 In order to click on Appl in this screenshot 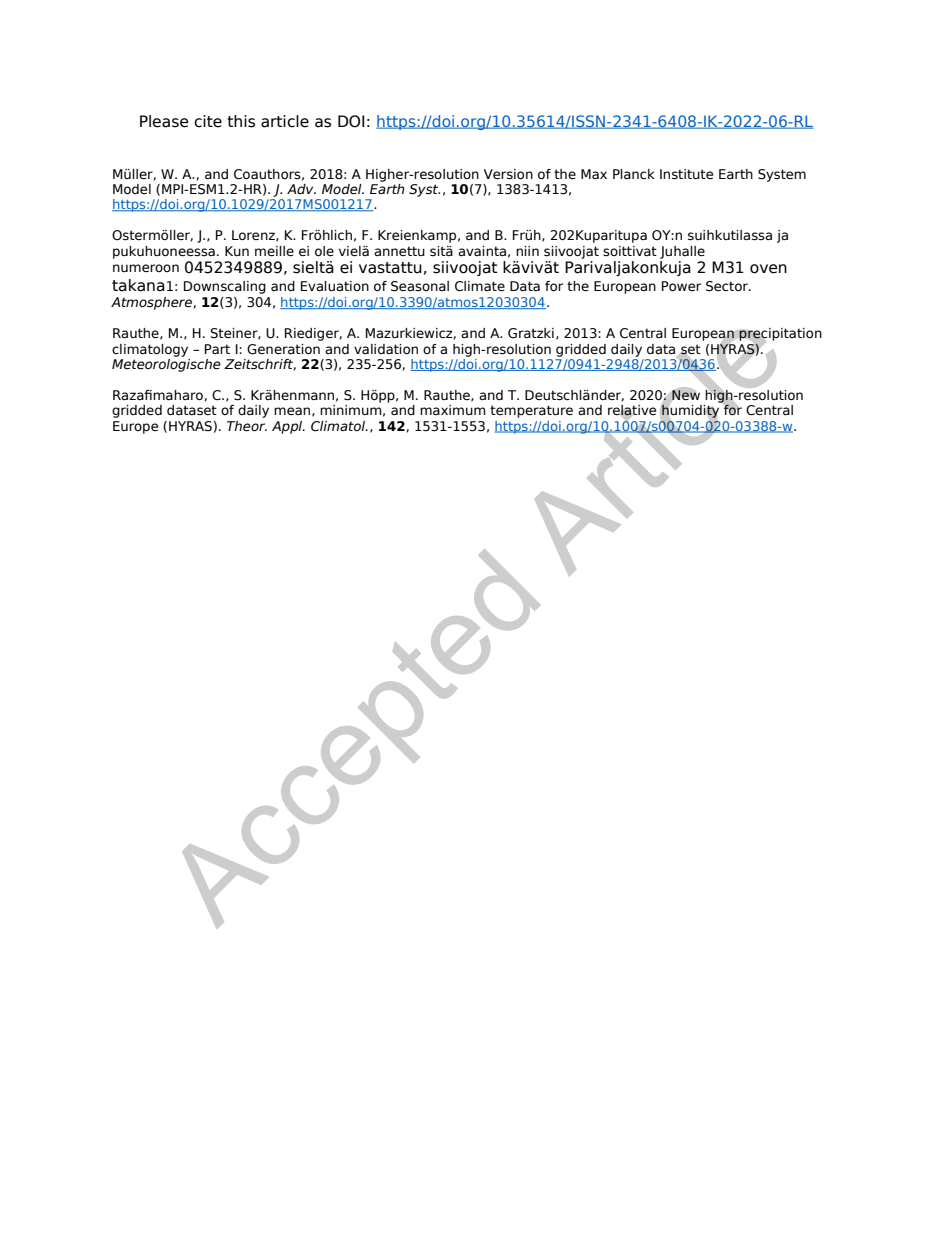, I will do `click(288, 427)`.
